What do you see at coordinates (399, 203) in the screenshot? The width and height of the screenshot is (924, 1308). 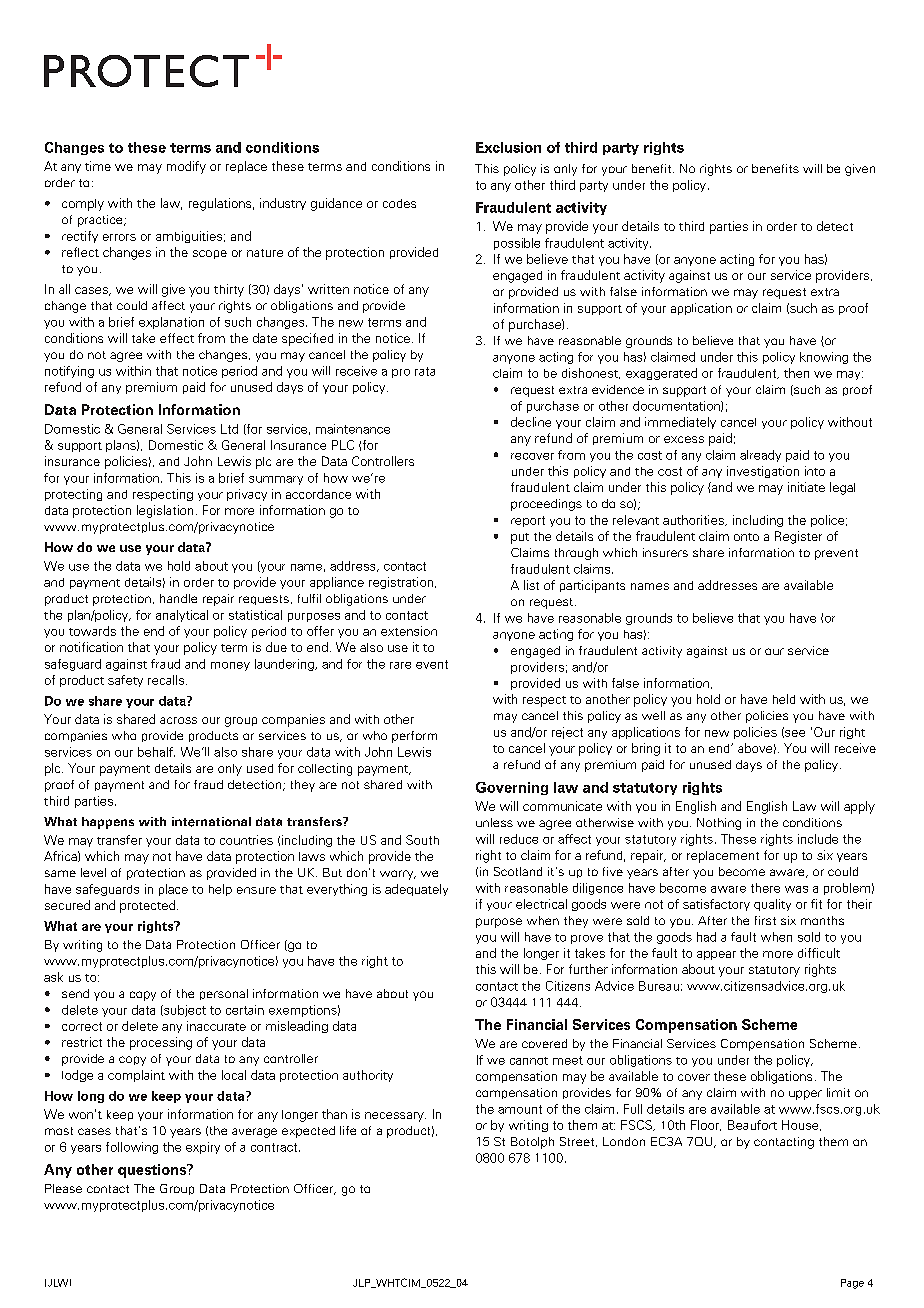 I see `codes` at bounding box center [399, 203].
